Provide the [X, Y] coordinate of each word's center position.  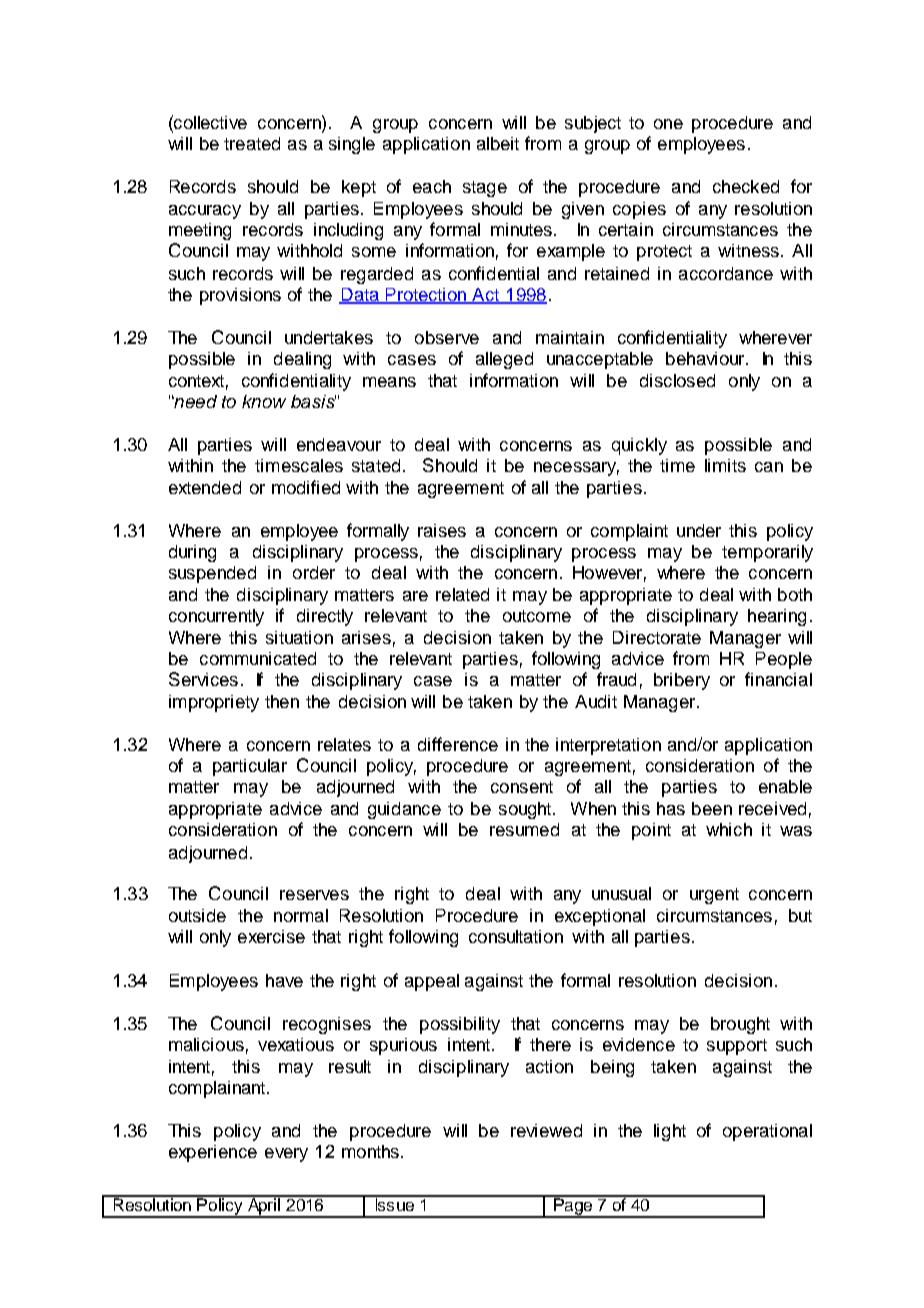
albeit [498, 143]
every [286, 1155]
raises [442, 530]
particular [250, 767]
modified [306, 487]
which [729, 829]
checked [746, 186]
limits [725, 465]
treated [252, 143]
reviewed [546, 1130]
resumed [524, 829]
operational [767, 1132]
